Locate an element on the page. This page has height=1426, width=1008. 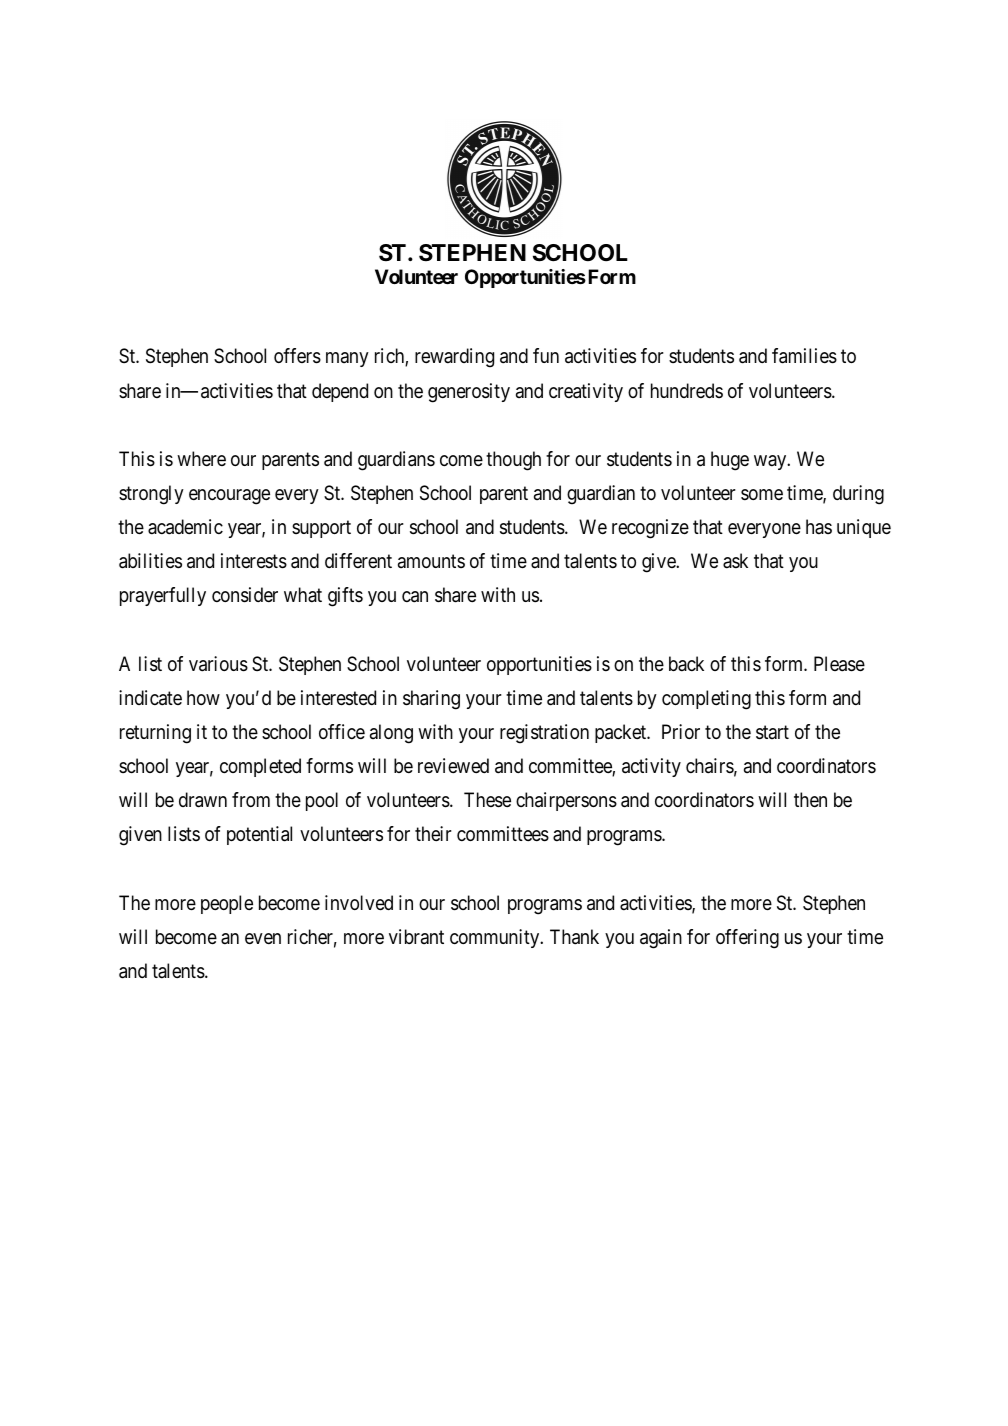
offers is located at coordinates (297, 356).
